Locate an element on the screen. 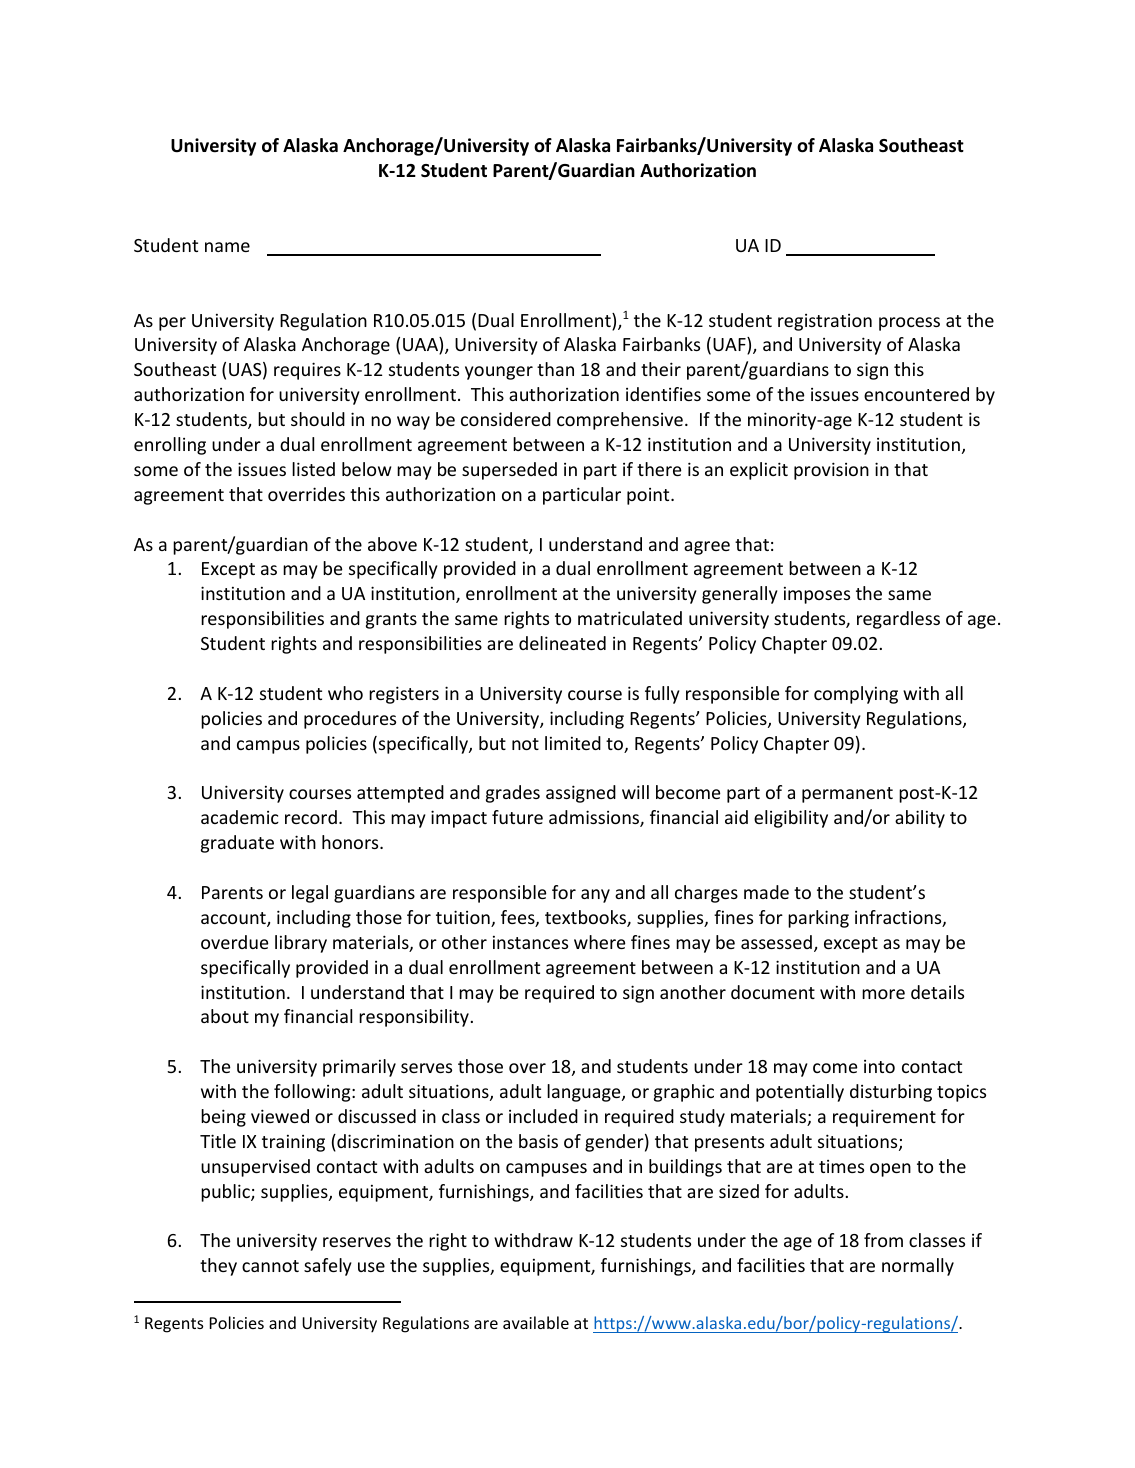 Image resolution: width=1135 pixels, height=1468 pixels. cannot is located at coordinates (270, 1266).
